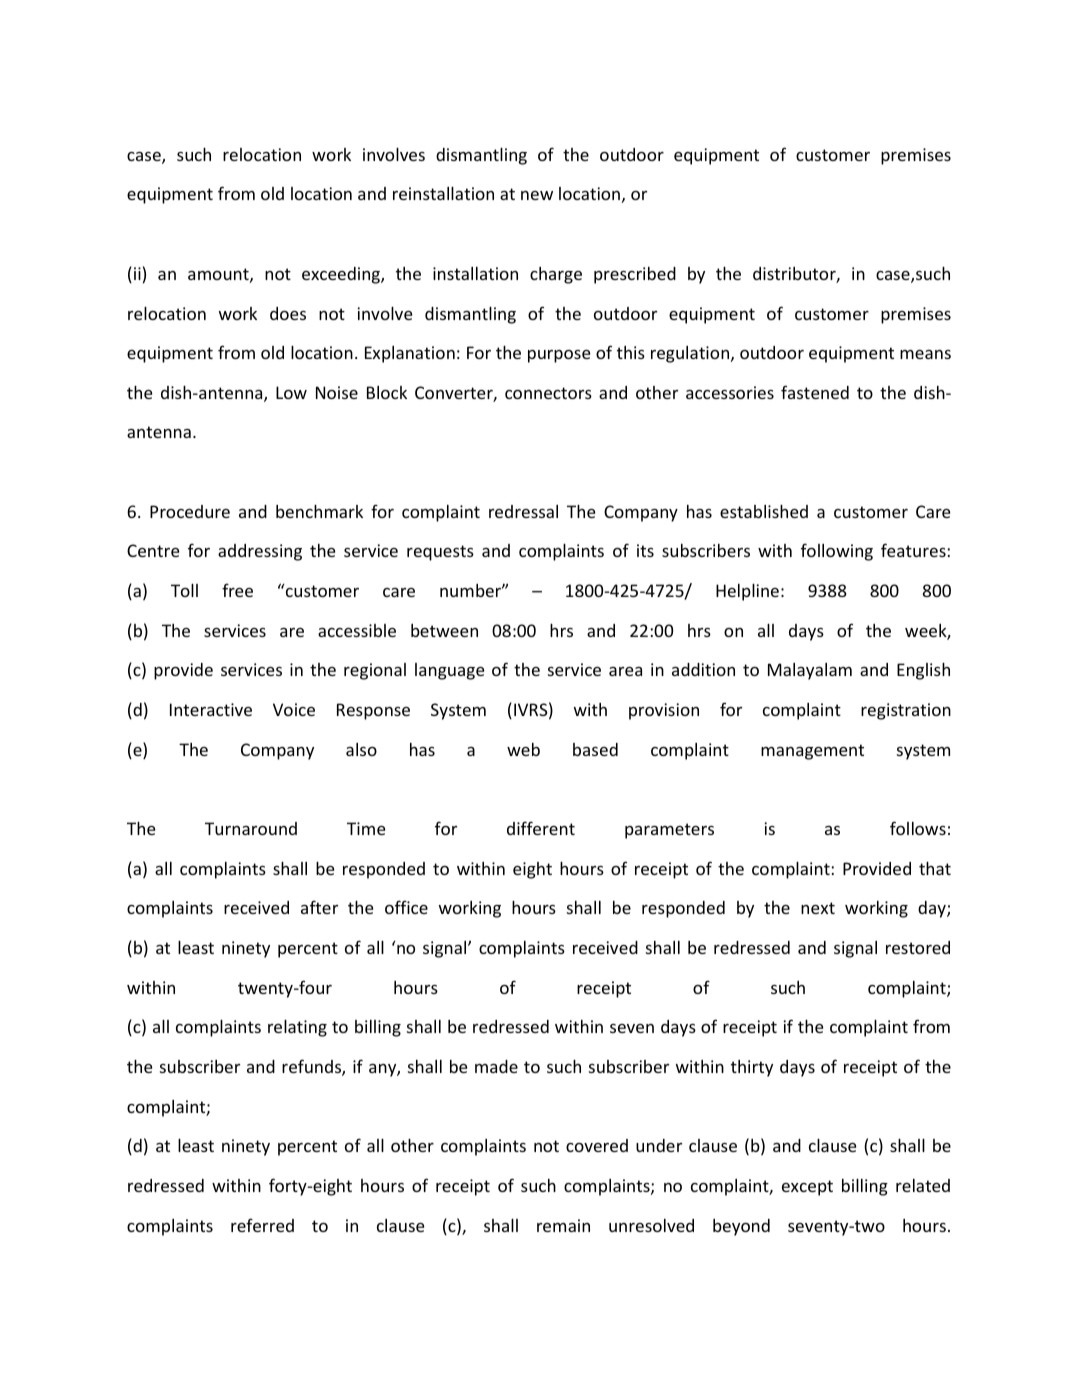  I want to click on registration, so click(906, 711).
